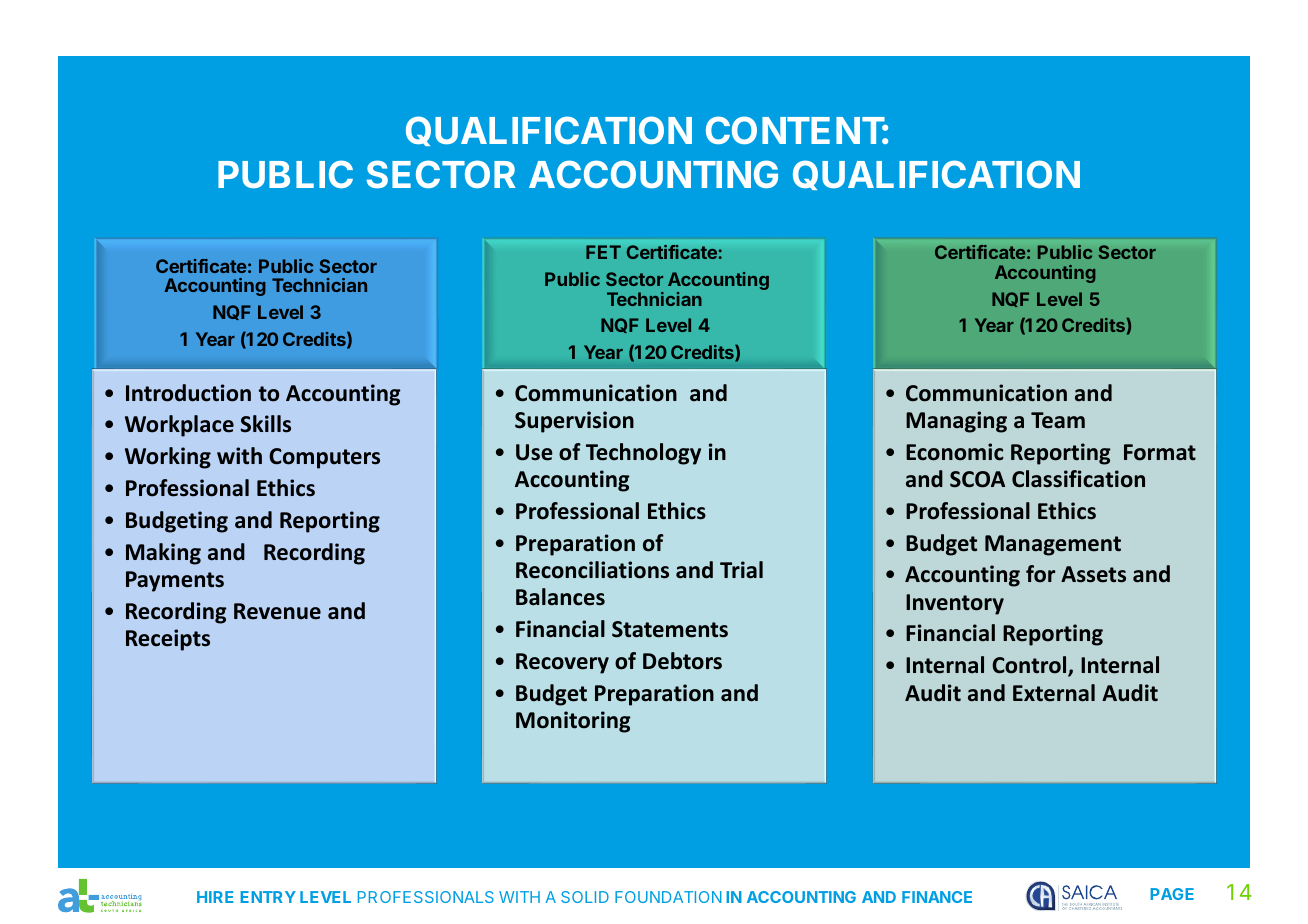 This screenshot has height=924, width=1308. What do you see at coordinates (188, 393) in the screenshot?
I see `Introduction` at bounding box center [188, 393].
